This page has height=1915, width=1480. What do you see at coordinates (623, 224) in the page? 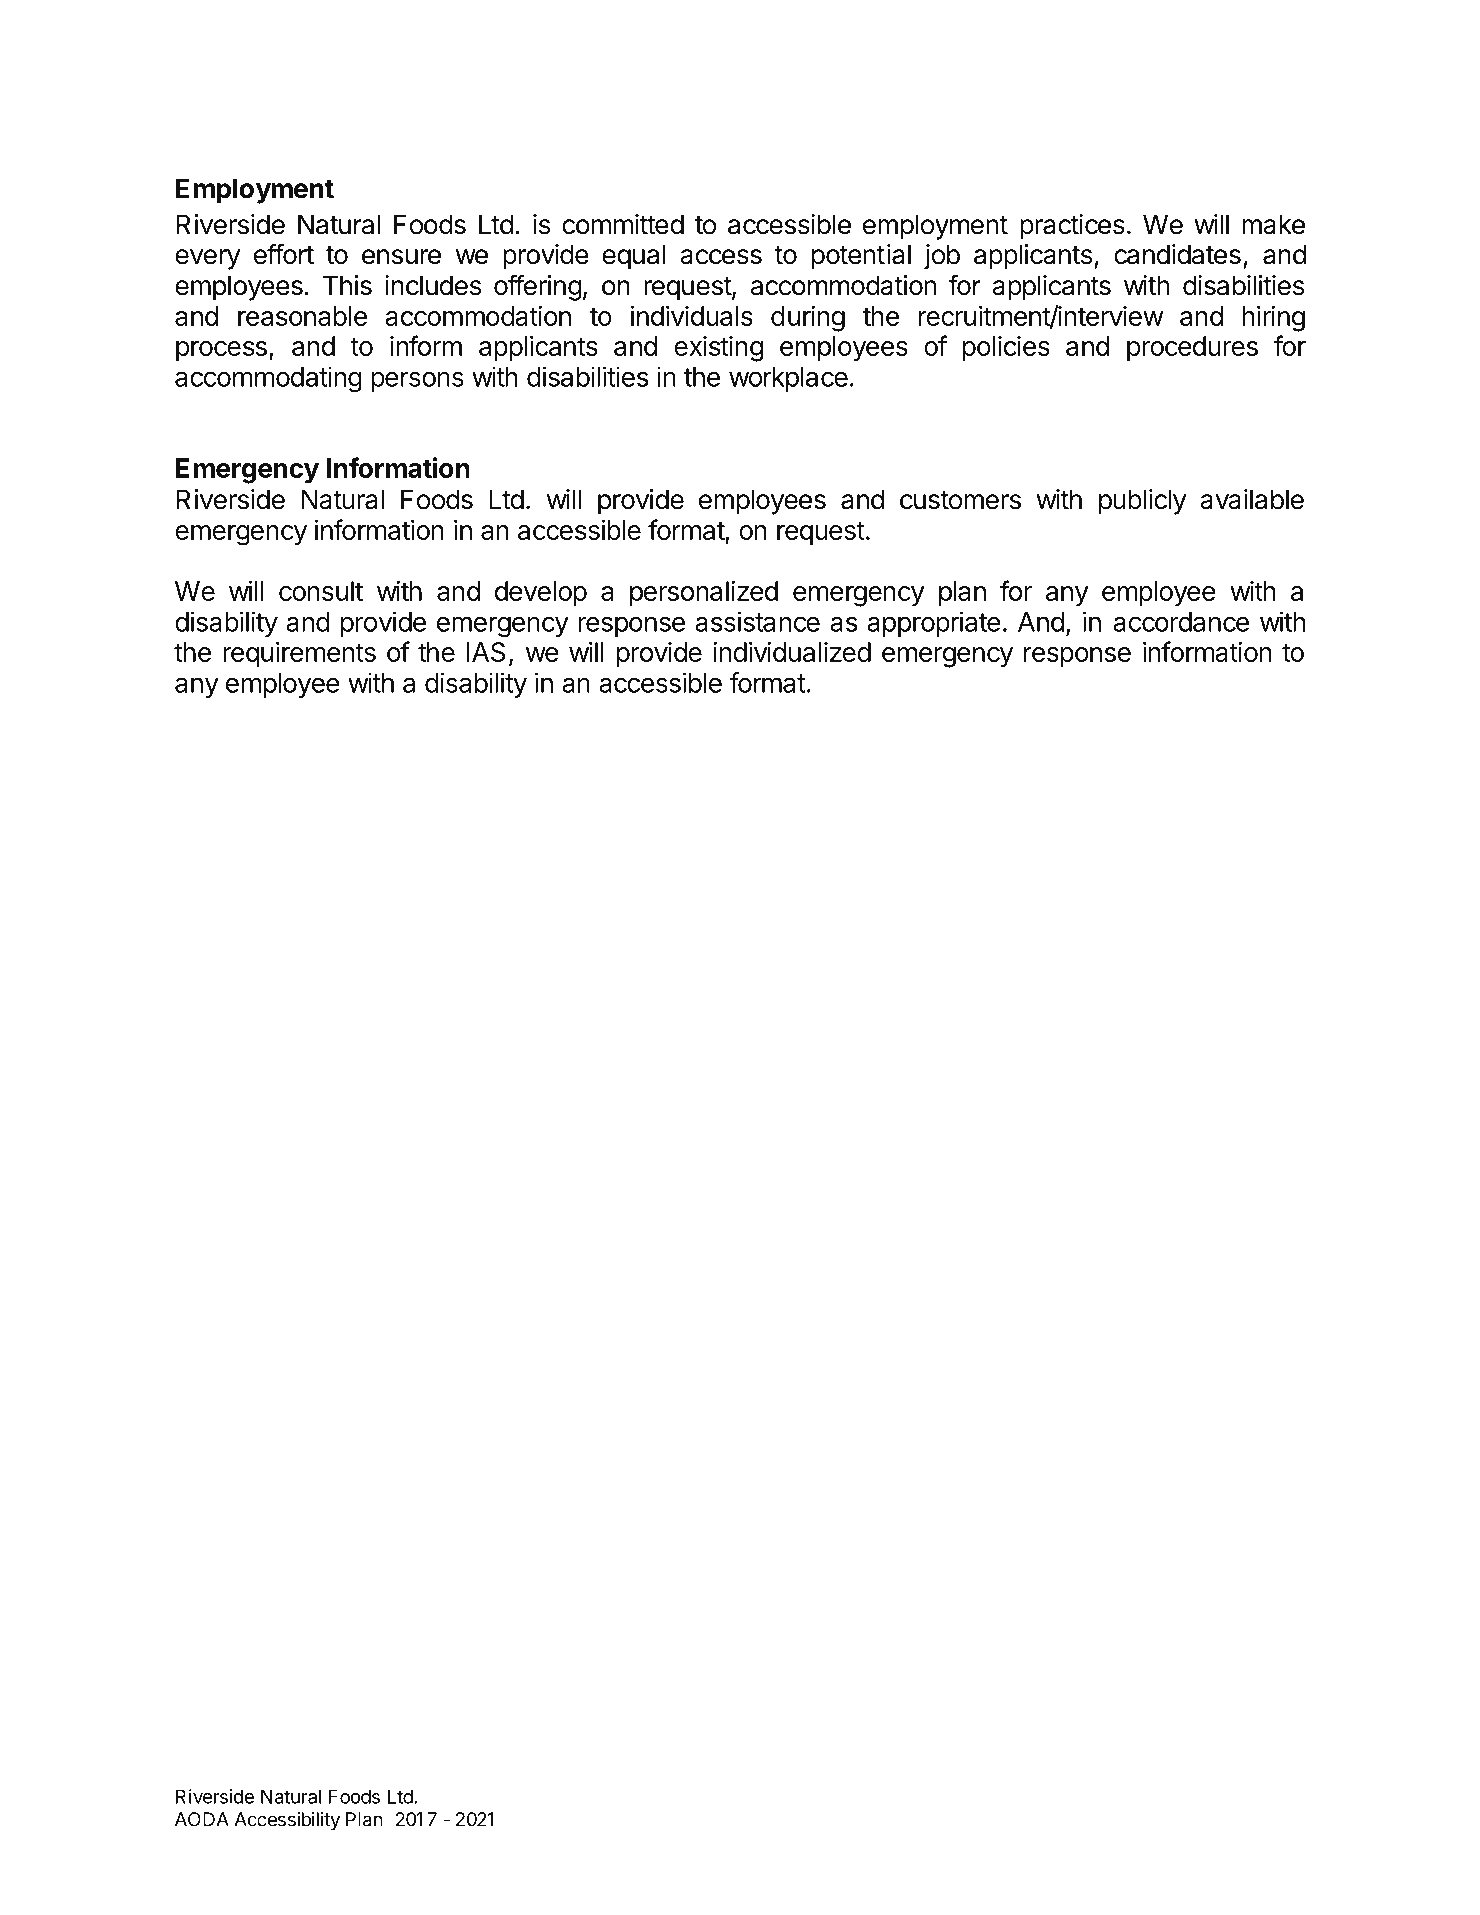
I see `committed` at bounding box center [623, 224].
